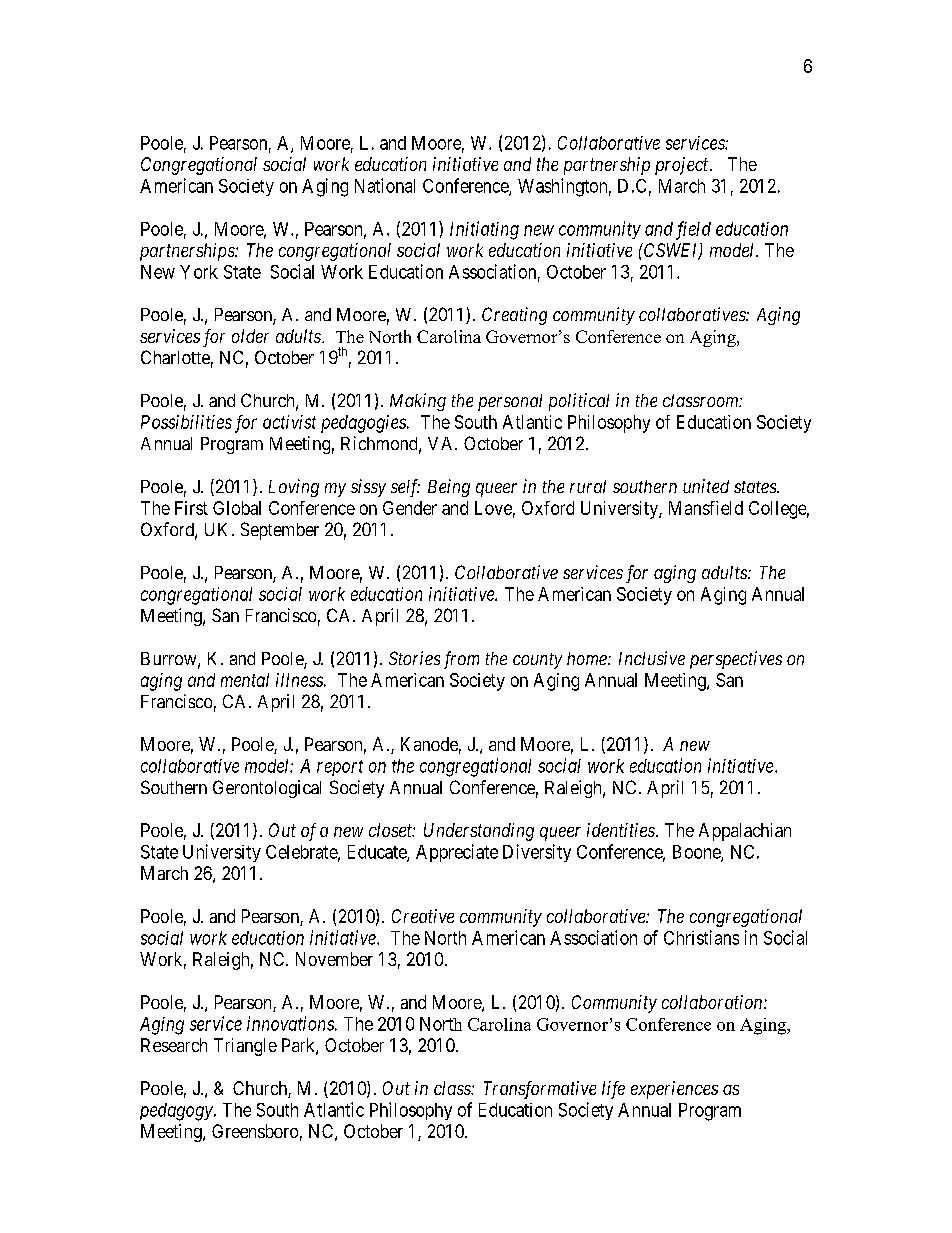 The height and width of the document is (1233, 952). I want to click on Initiating, so click(484, 230).
